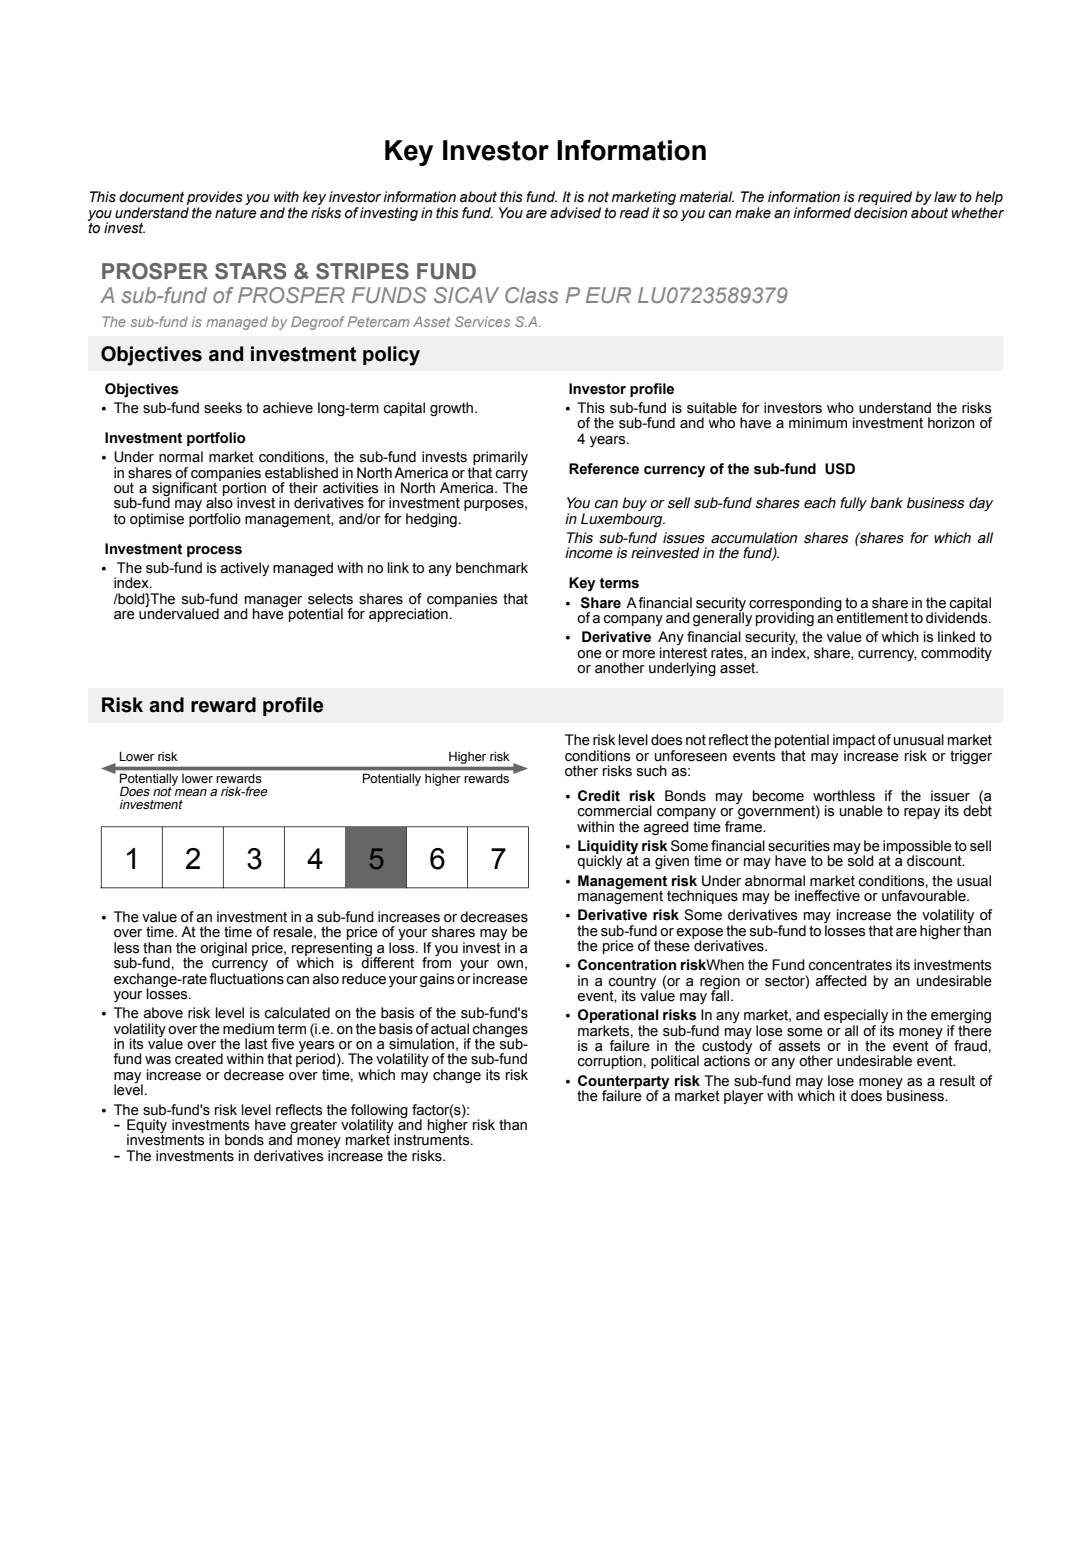 Image resolution: width=1091 pixels, height=1544 pixels. Describe the element at coordinates (575, 213) in the screenshot. I see `advised` at that location.
